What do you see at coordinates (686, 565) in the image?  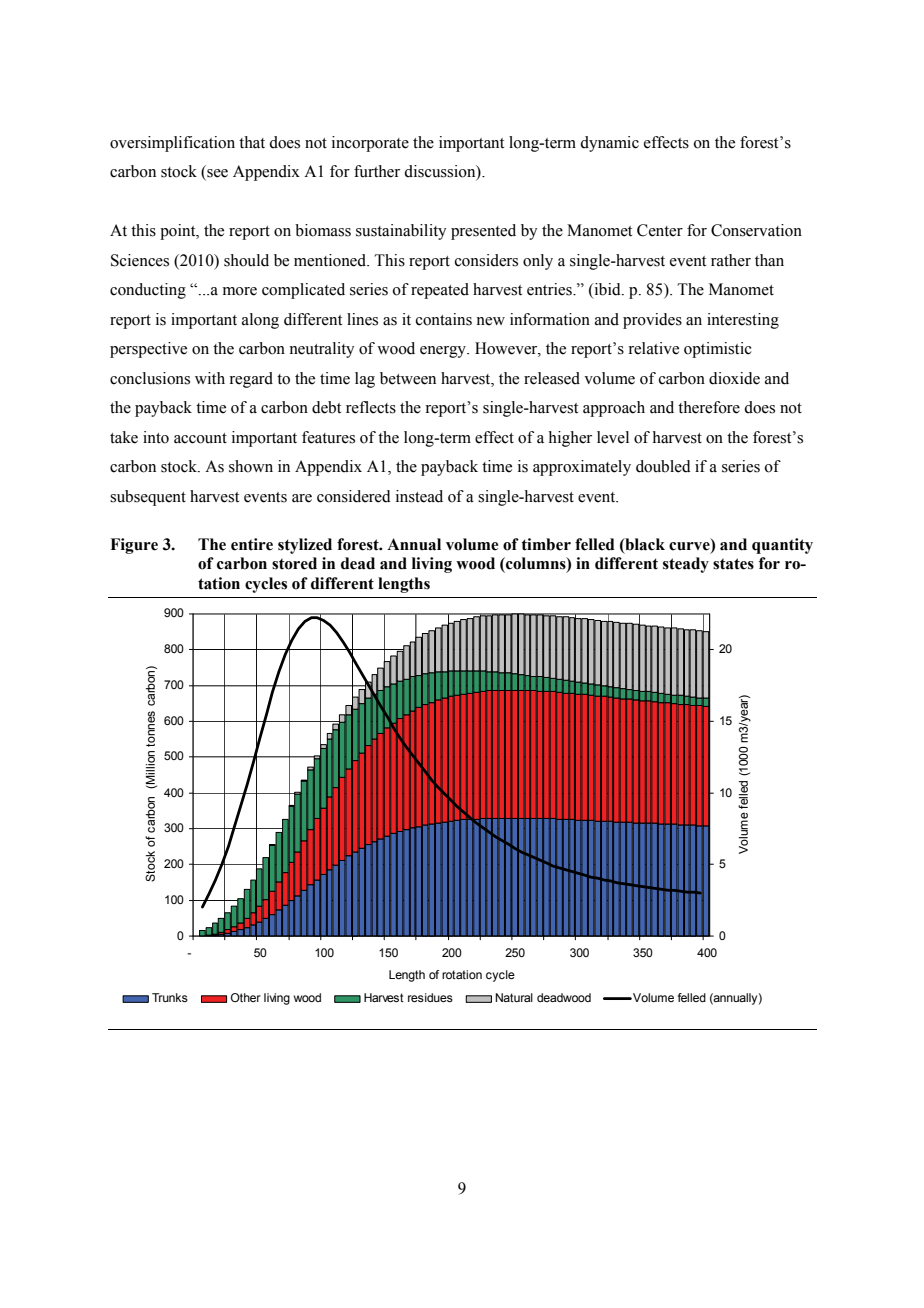 I see `steady` at bounding box center [686, 565].
